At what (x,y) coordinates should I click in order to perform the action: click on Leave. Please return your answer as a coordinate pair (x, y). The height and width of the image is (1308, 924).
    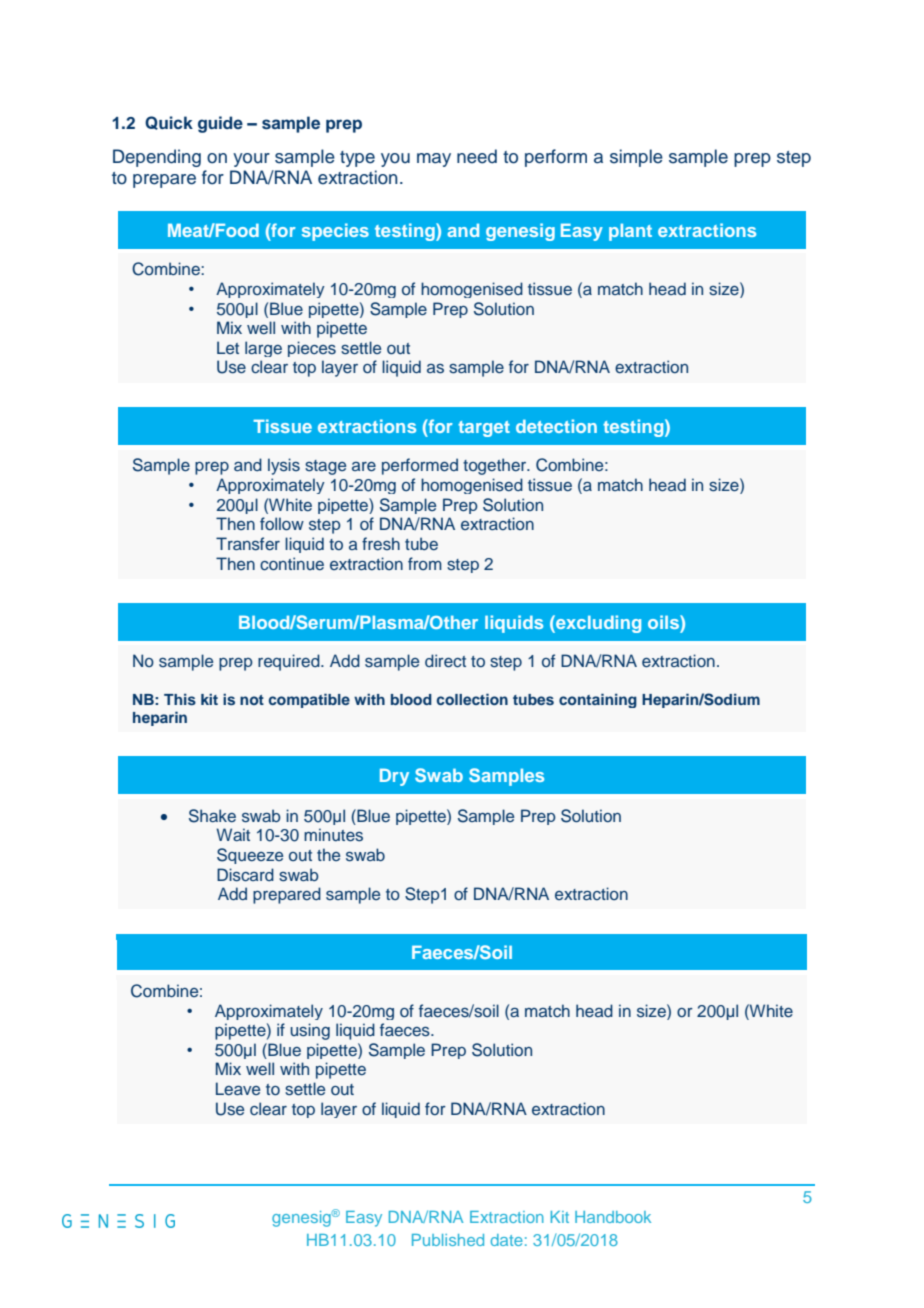
    Looking at the image, I should click on (238, 1088).
